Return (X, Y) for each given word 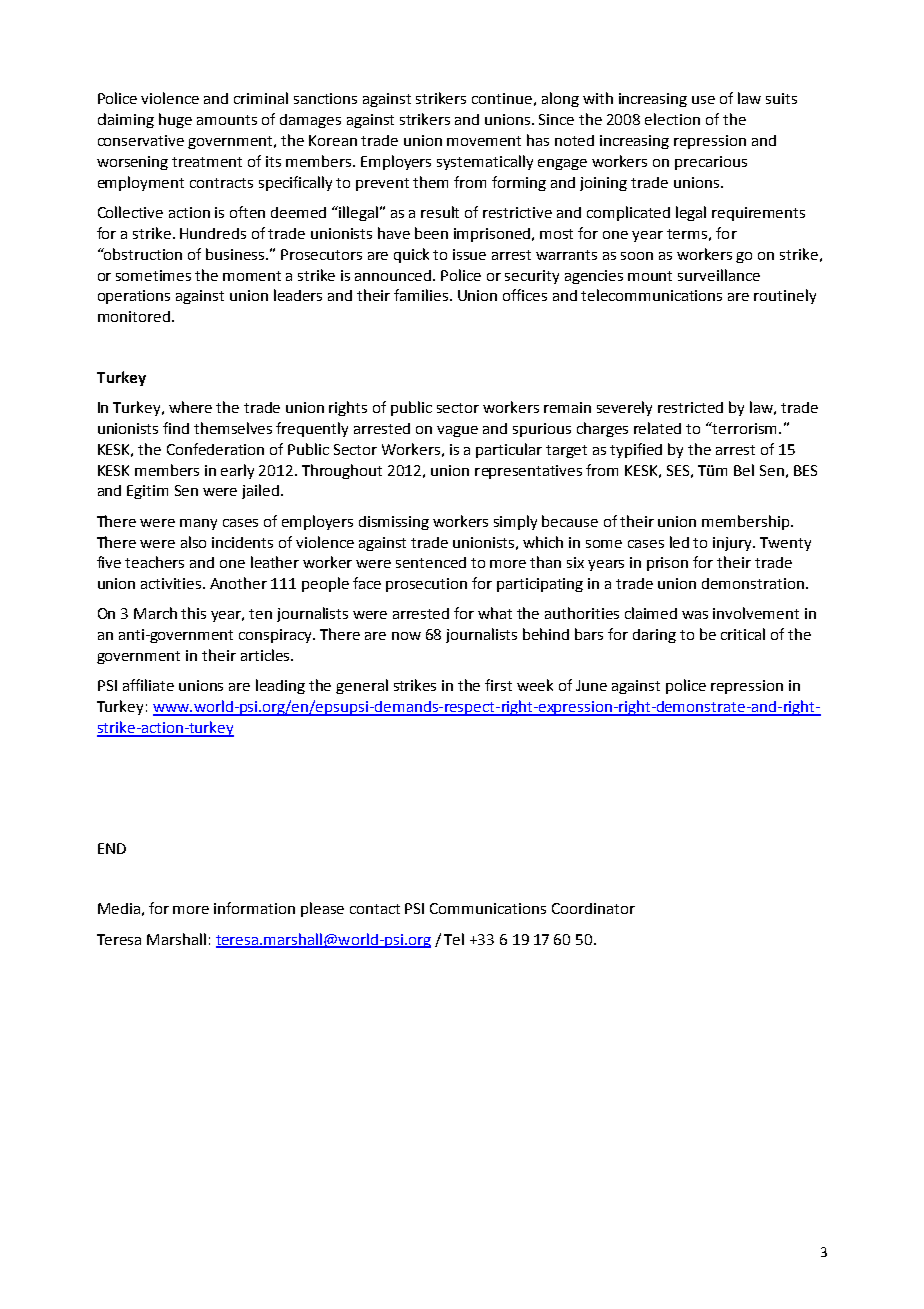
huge (175, 120)
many (198, 524)
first (498, 685)
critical (743, 634)
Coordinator (593, 908)
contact (375, 909)
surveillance (719, 275)
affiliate (148, 685)
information (254, 908)
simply (515, 522)
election (672, 119)
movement (484, 141)
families (421, 295)
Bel (744, 470)
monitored (134, 316)
